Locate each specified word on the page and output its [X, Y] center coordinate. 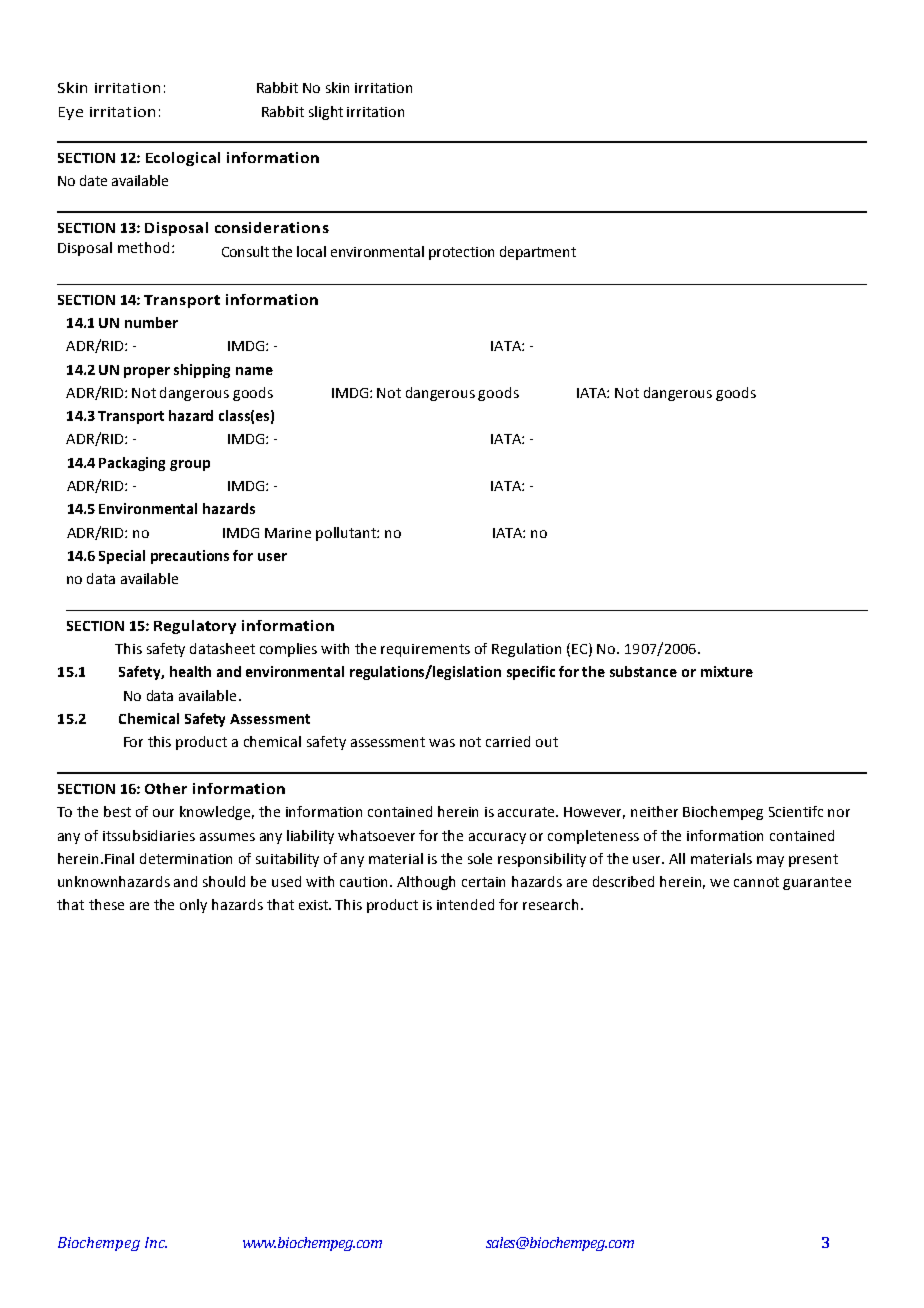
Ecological [183, 159]
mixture [727, 671]
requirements [425, 650]
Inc [156, 1242]
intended [465, 904]
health [190, 671]
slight [326, 113]
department [538, 253]
